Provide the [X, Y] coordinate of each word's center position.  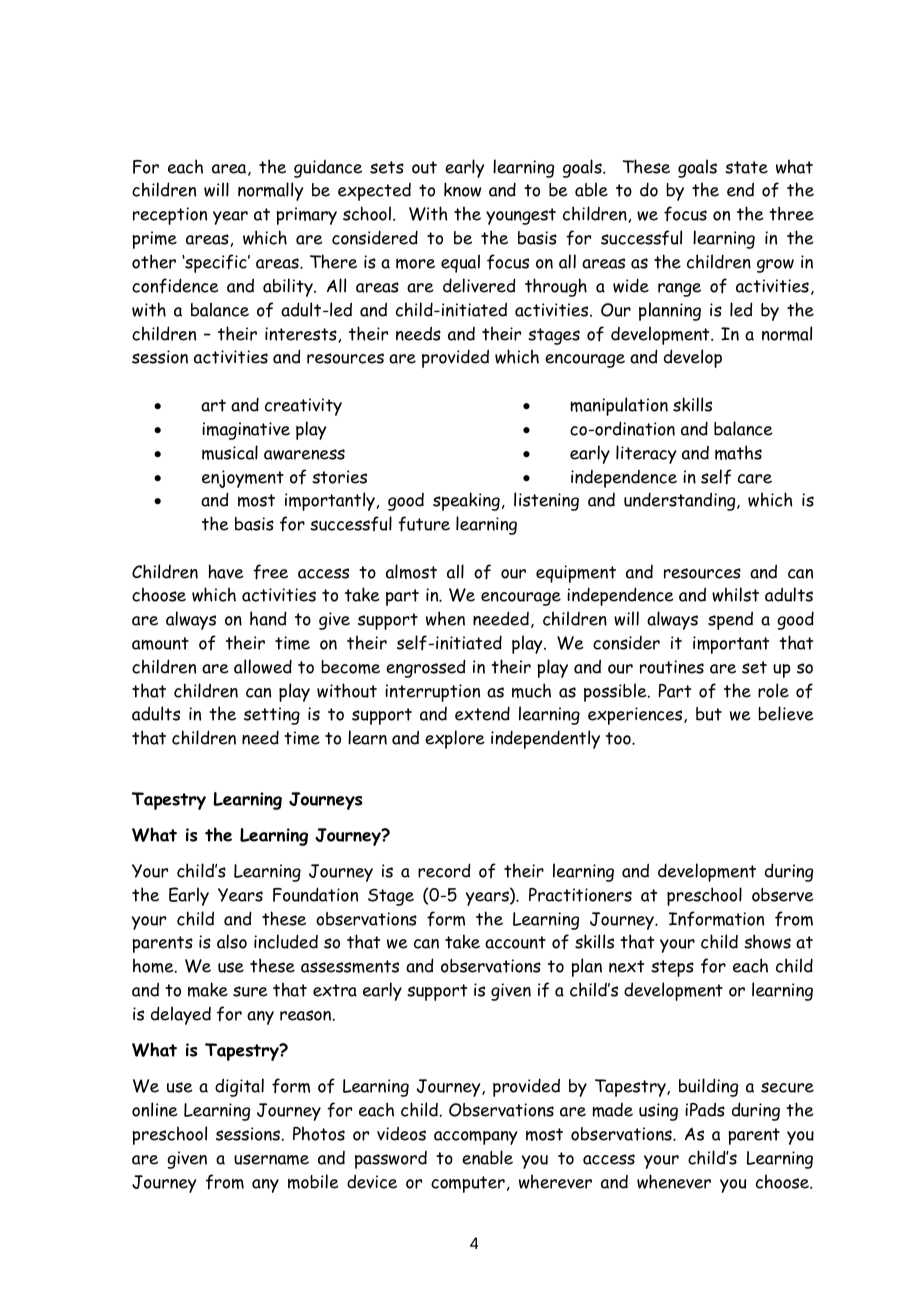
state [746, 167]
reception [170, 216]
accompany [475, 1138]
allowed [263, 666]
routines [672, 667]
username [271, 1159]
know [462, 189]
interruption [432, 693]
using [658, 1112]
